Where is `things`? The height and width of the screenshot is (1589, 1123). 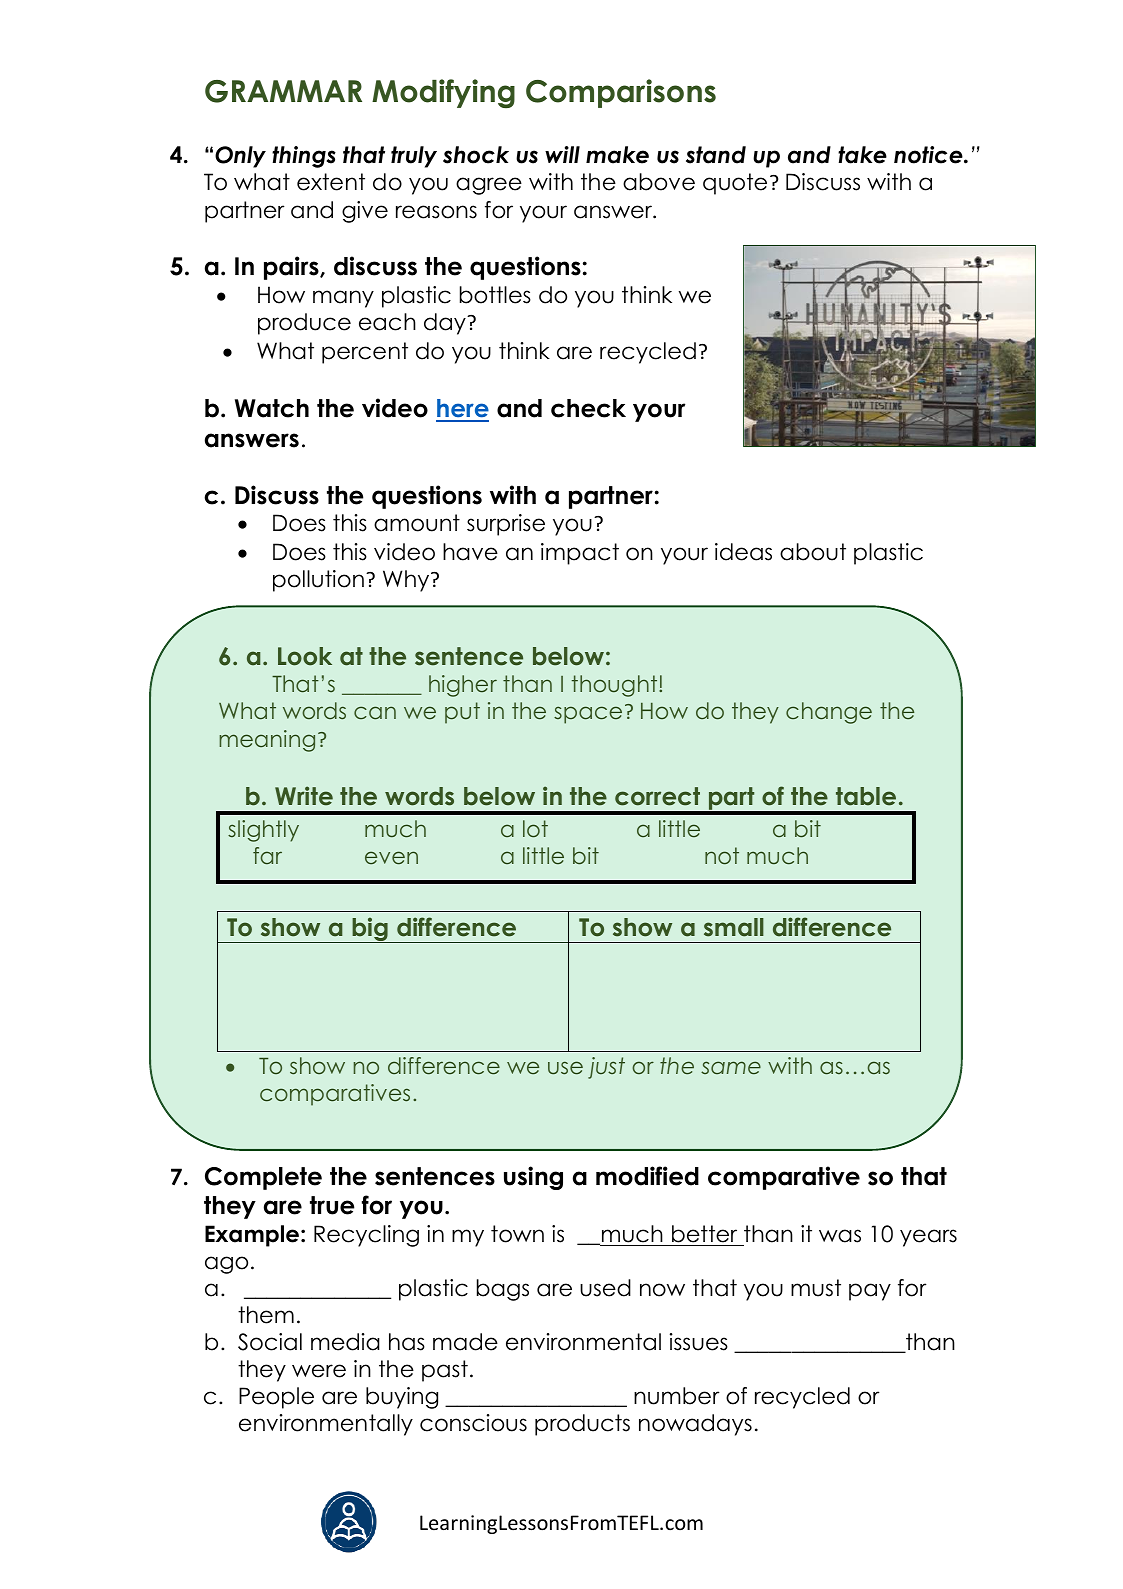 things is located at coordinates (304, 157).
